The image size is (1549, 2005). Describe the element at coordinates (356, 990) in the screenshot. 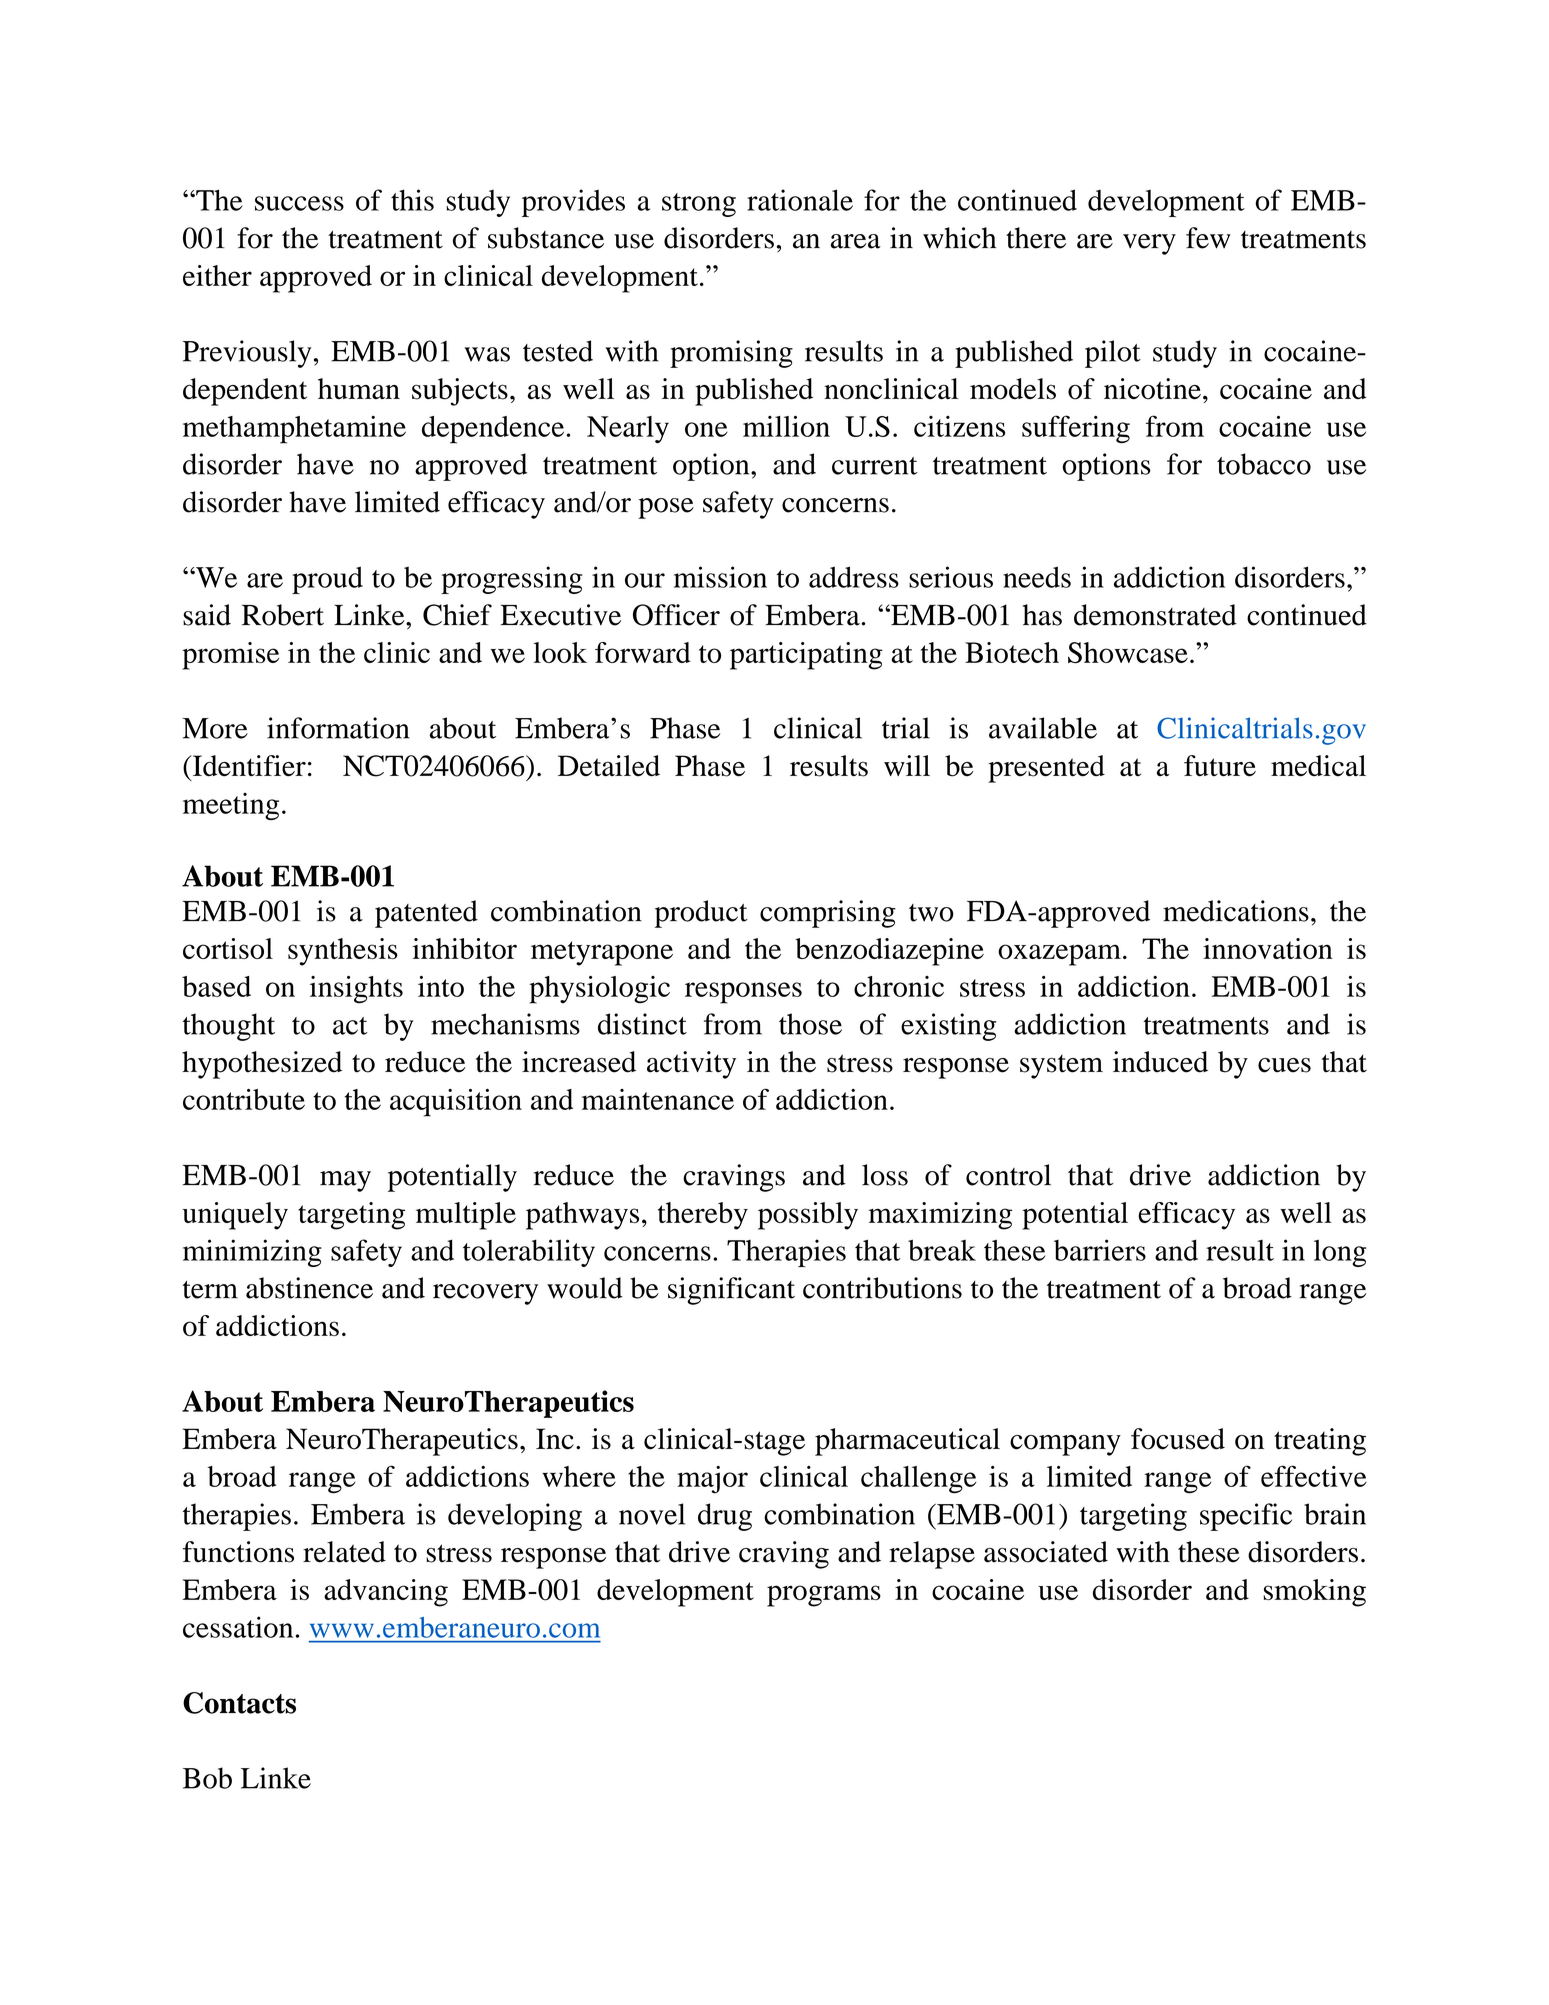

I see `insights` at that location.
